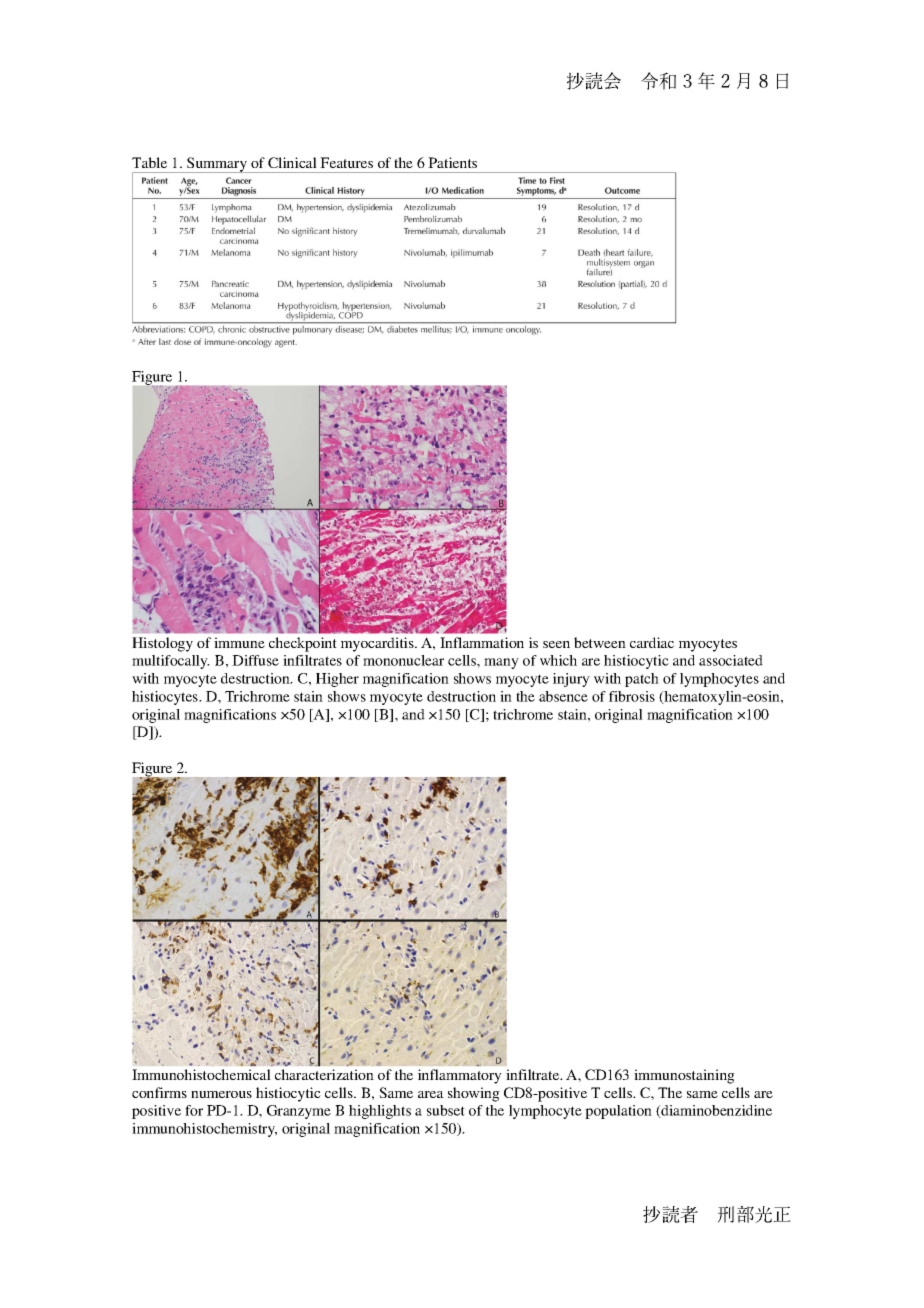 The width and height of the image is (924, 1308). What do you see at coordinates (652, 642) in the image?
I see `cardiac` at bounding box center [652, 642].
